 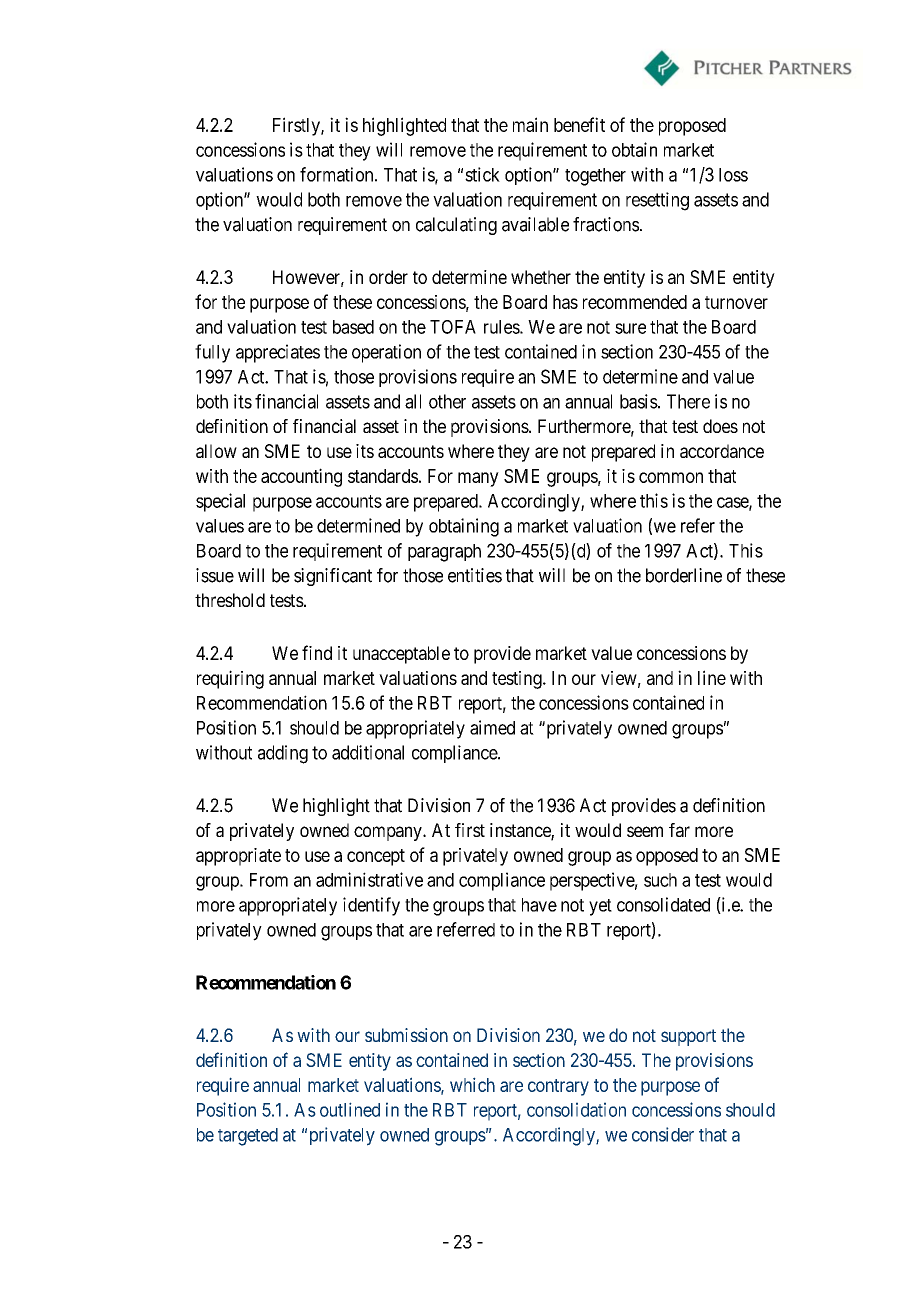 I want to click on special, so click(x=220, y=502).
